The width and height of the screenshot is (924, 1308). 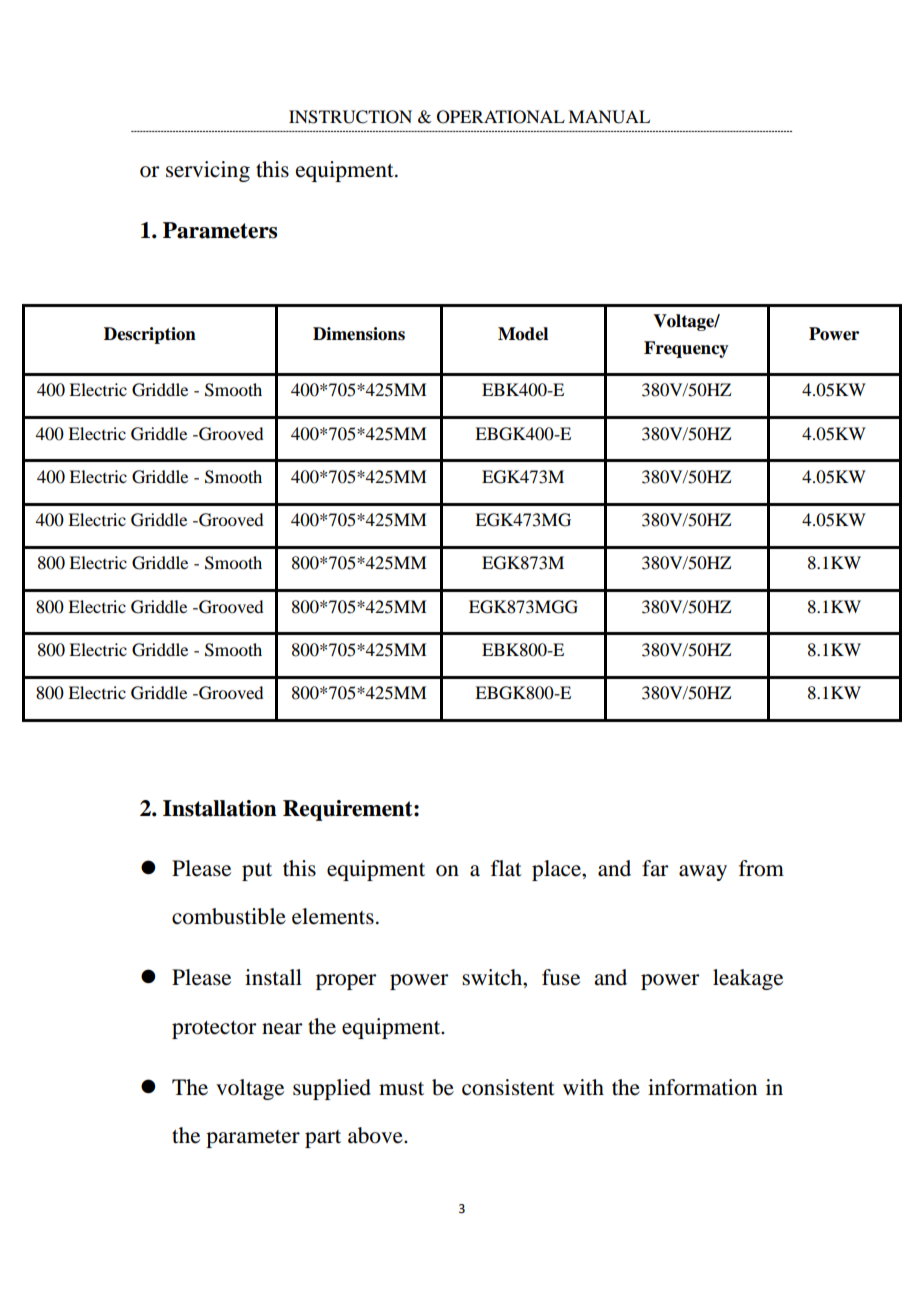 I want to click on put, so click(x=257, y=872).
